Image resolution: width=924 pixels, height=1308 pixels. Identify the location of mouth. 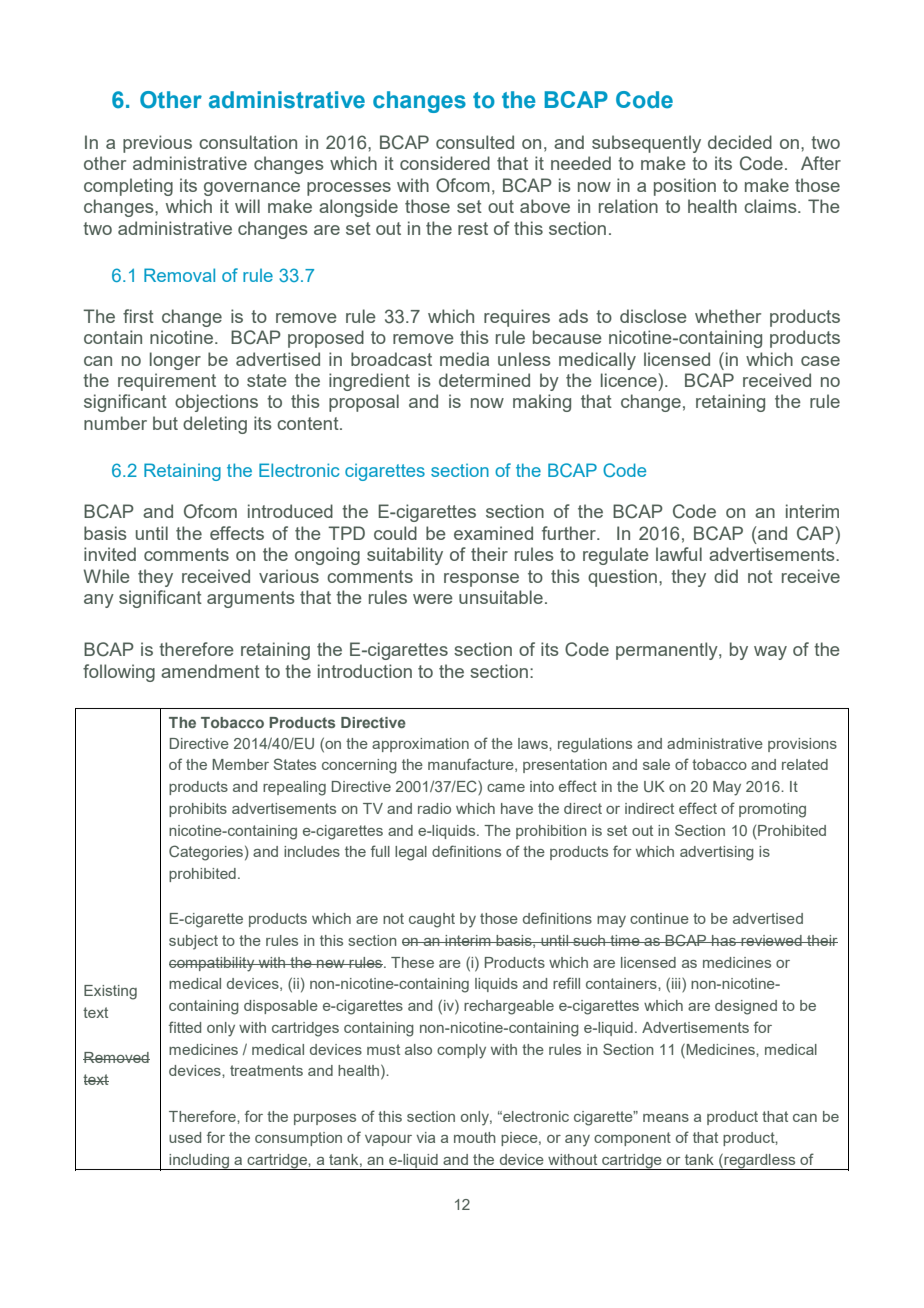
(475, 1137).
